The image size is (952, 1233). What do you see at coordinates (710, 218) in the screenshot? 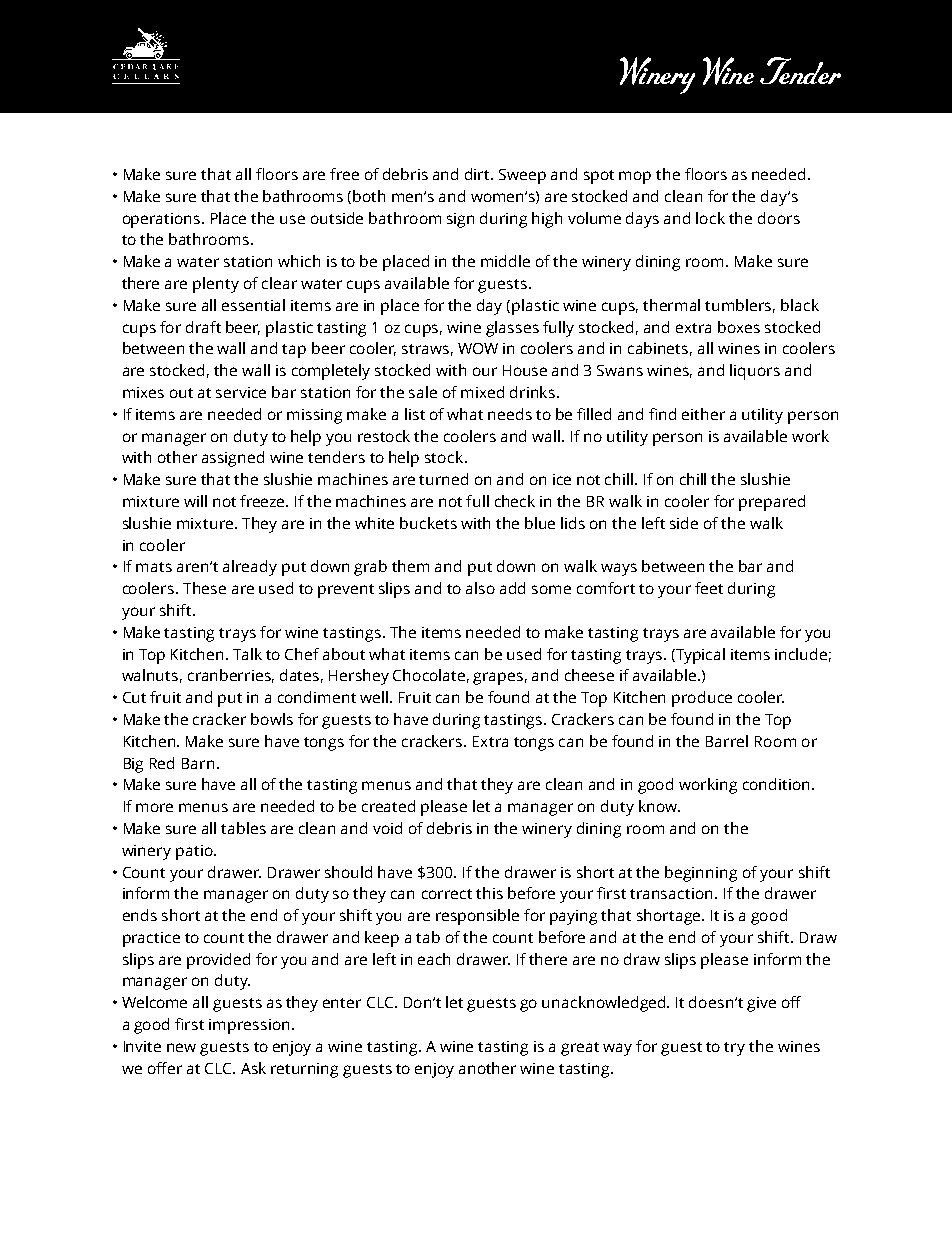
I see `lock` at bounding box center [710, 218].
